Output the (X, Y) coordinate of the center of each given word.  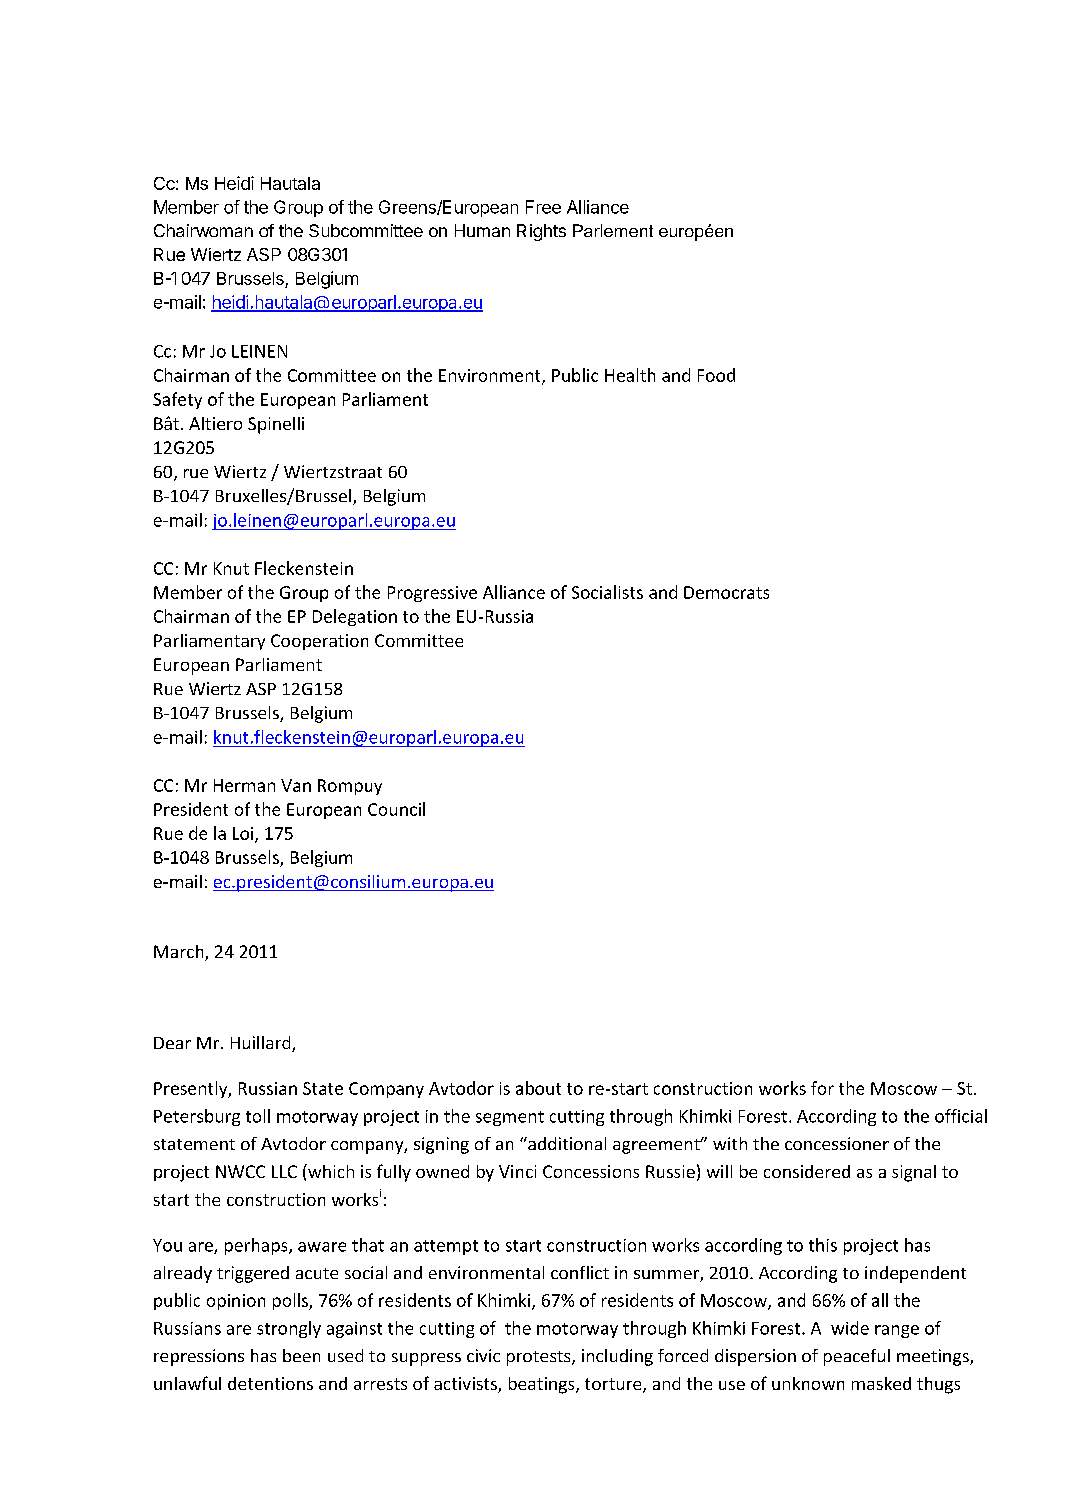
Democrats (726, 592)
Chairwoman (203, 230)
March (180, 953)
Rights (541, 232)
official (961, 1116)
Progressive (432, 594)
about (538, 1088)
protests (540, 1358)
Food (716, 375)
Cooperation (319, 642)
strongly (289, 1329)
